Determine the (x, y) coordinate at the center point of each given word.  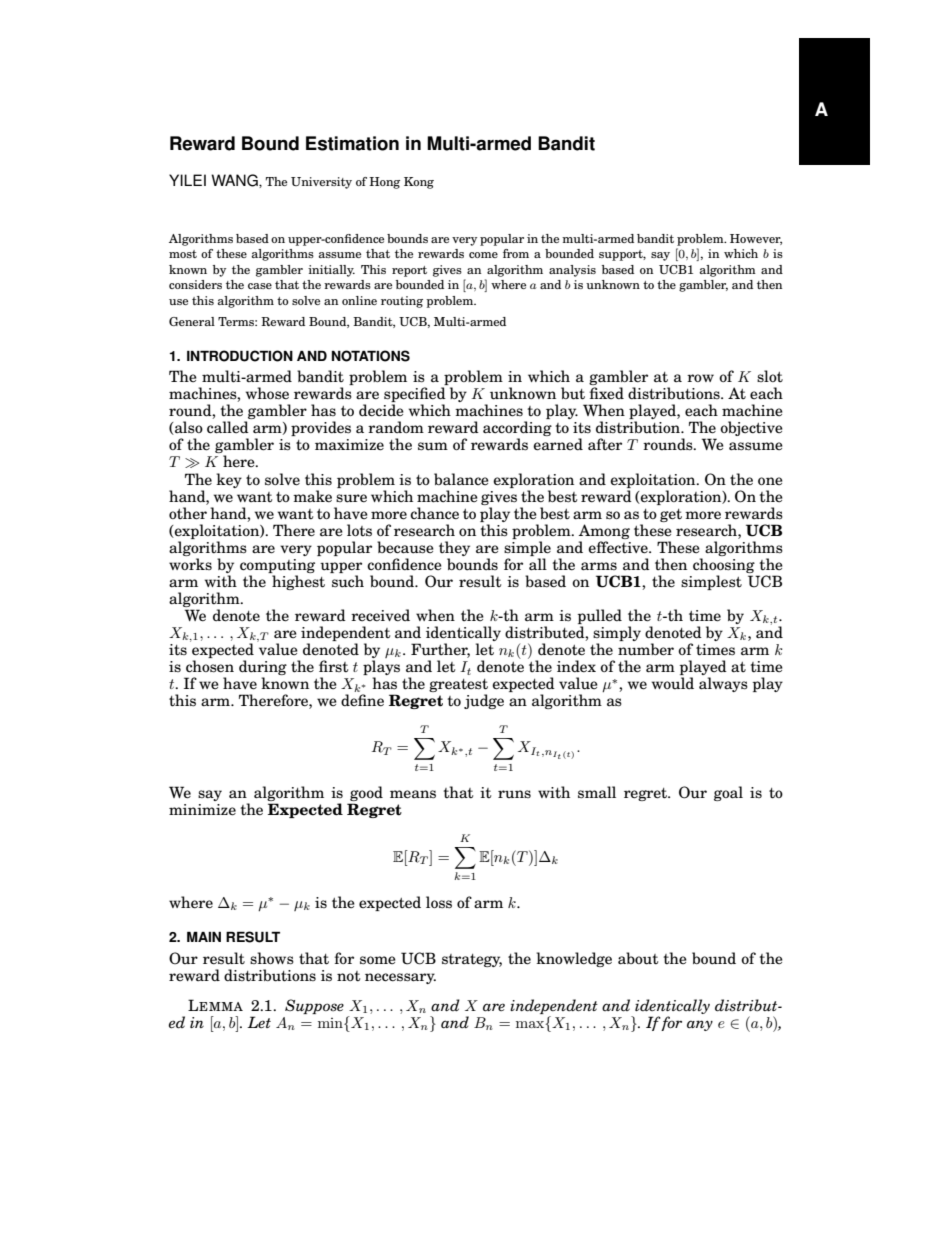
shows (272, 958)
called (228, 427)
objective (751, 428)
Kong (419, 183)
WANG (235, 181)
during (263, 669)
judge (484, 701)
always (723, 684)
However (756, 239)
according (517, 430)
